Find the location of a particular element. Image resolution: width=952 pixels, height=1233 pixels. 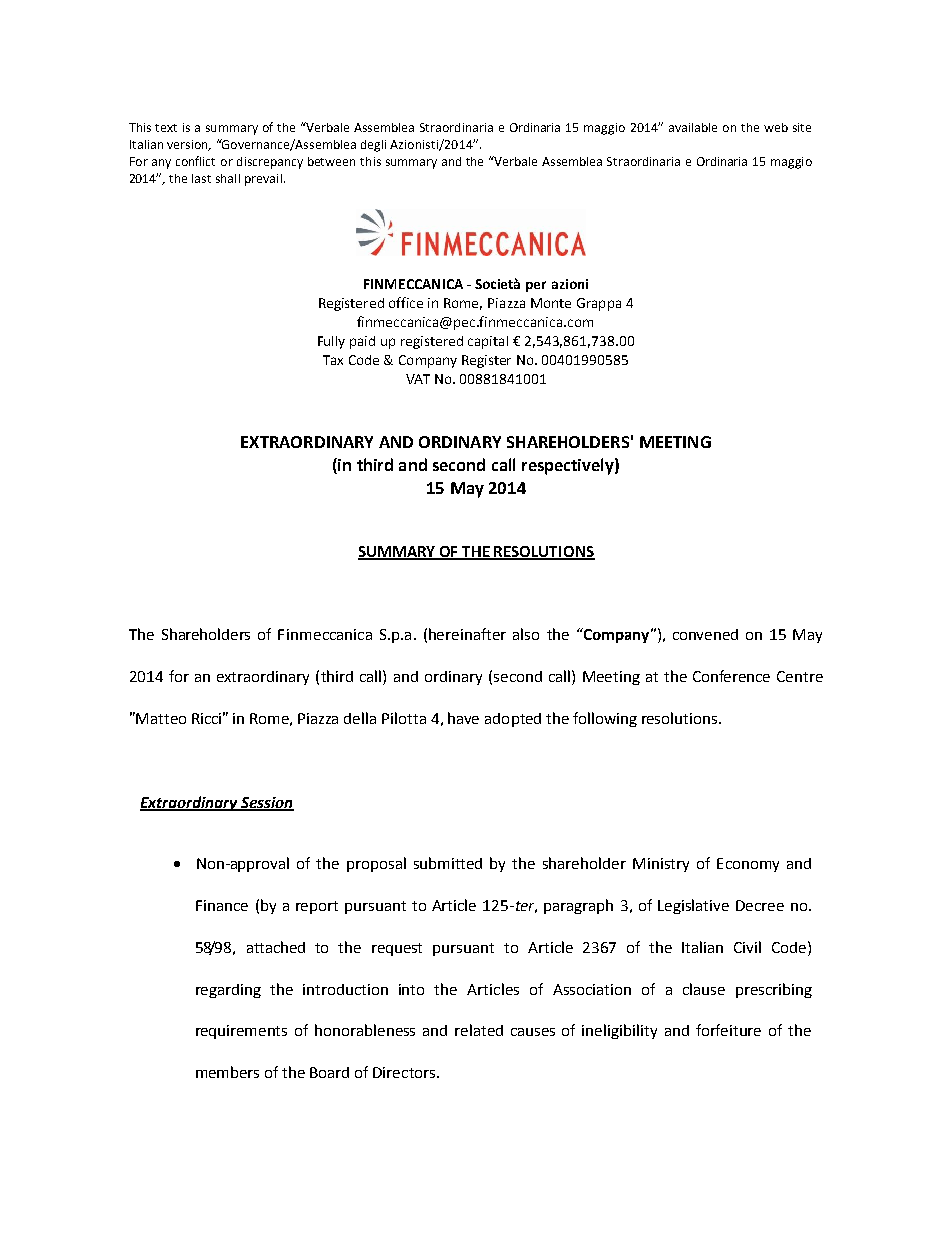

shall is located at coordinates (228, 178).
